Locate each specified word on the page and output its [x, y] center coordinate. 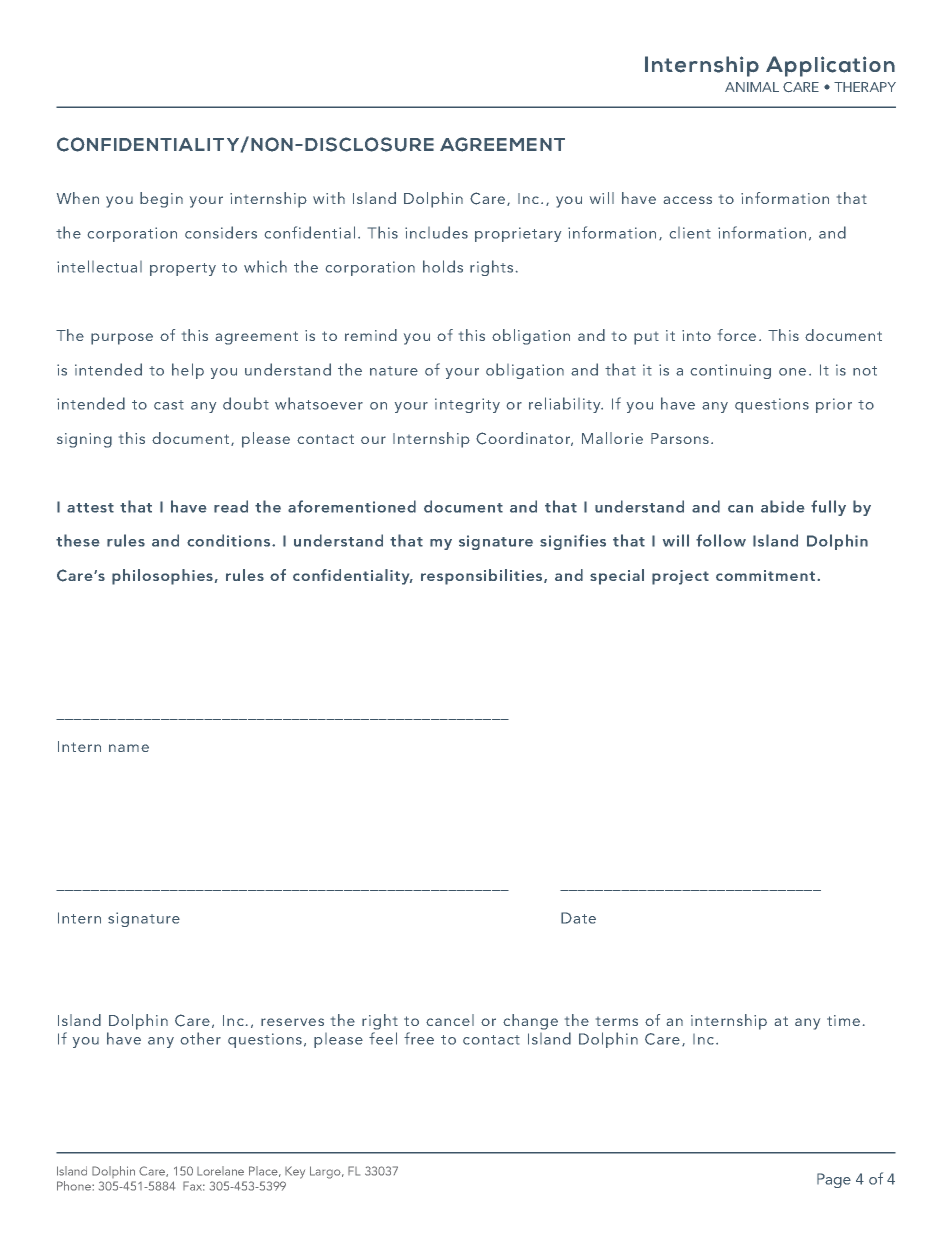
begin [161, 200]
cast [169, 405]
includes [436, 232]
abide [782, 506]
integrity [467, 405]
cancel [450, 1020]
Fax [194, 1186]
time [843, 1020]
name [129, 748]
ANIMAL [752, 87]
